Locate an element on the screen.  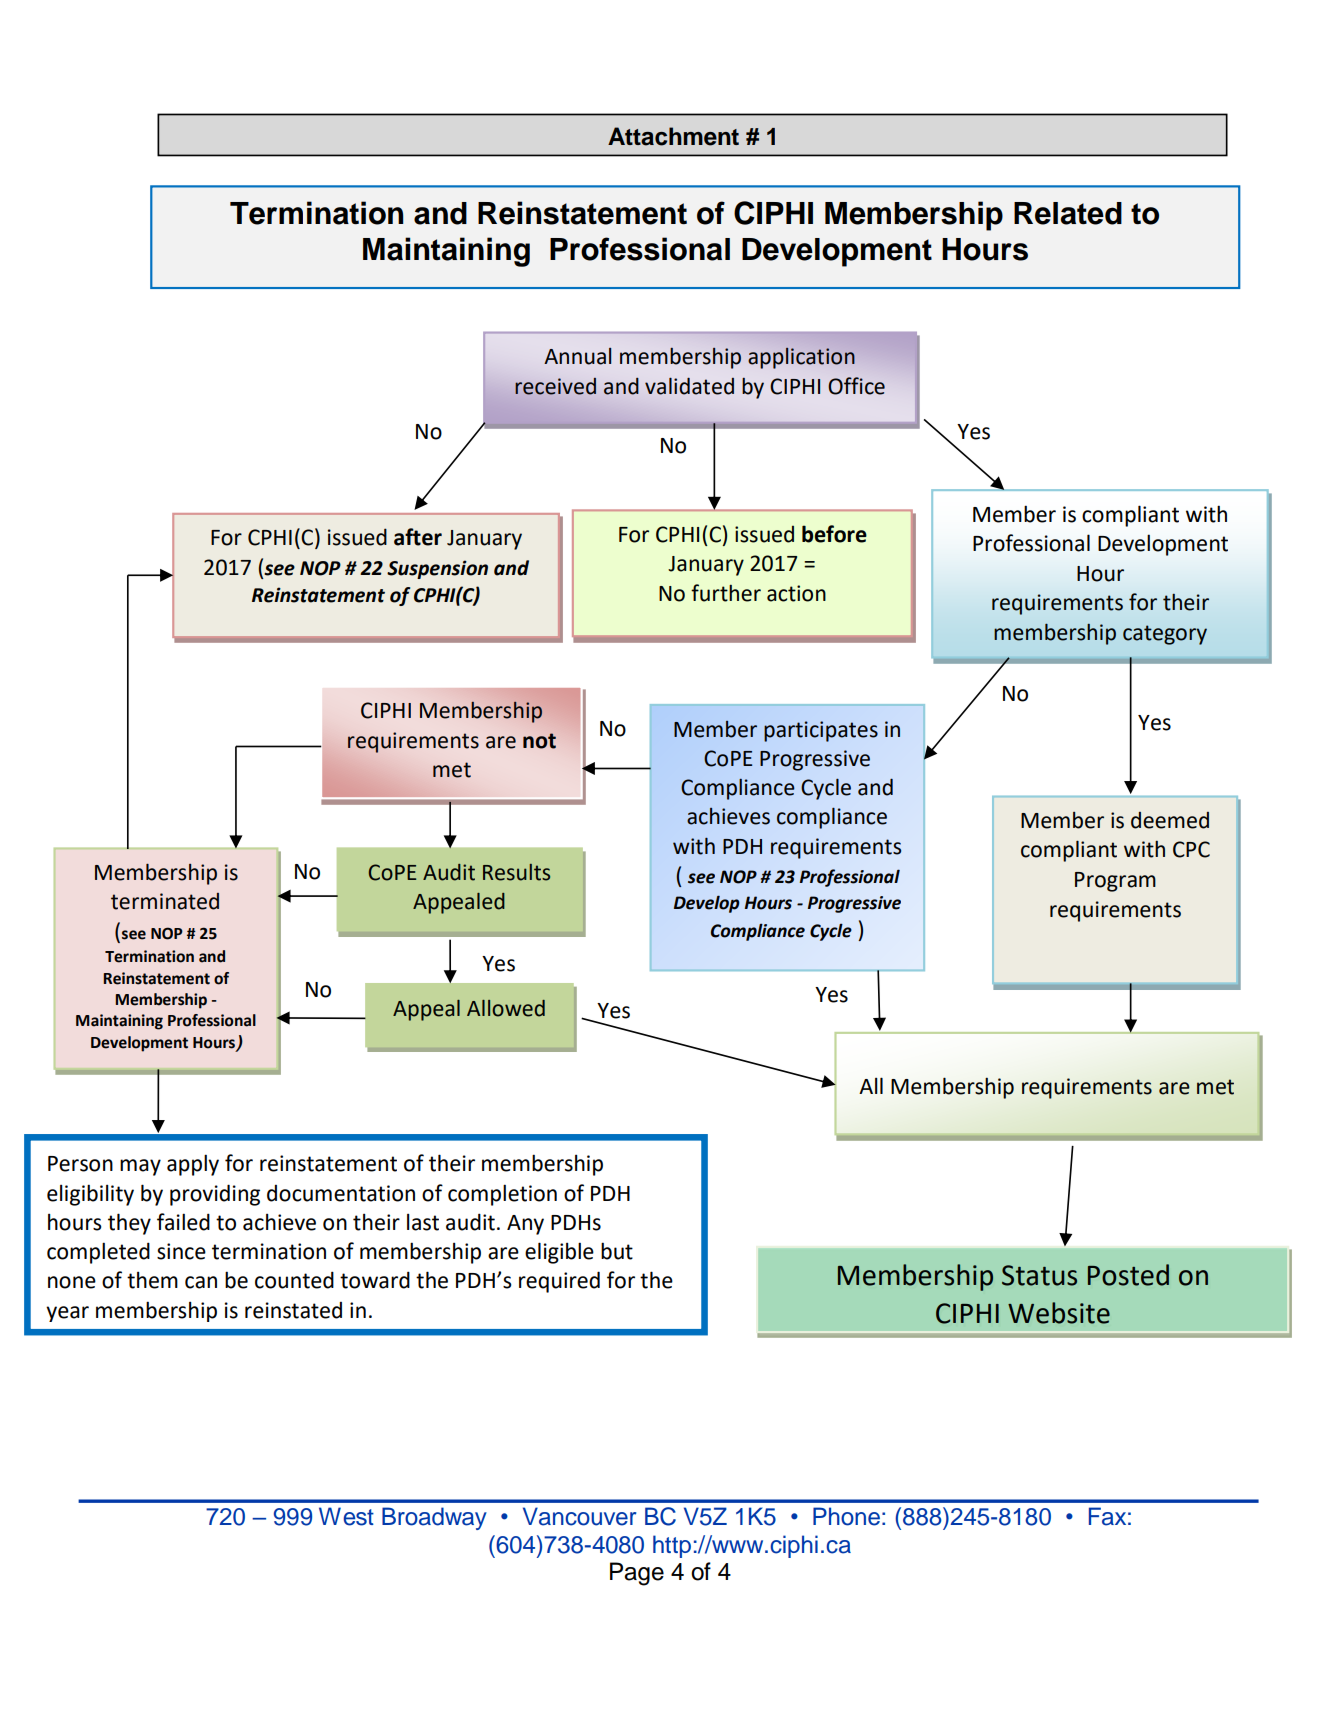
Annual is located at coordinates (577, 356).
